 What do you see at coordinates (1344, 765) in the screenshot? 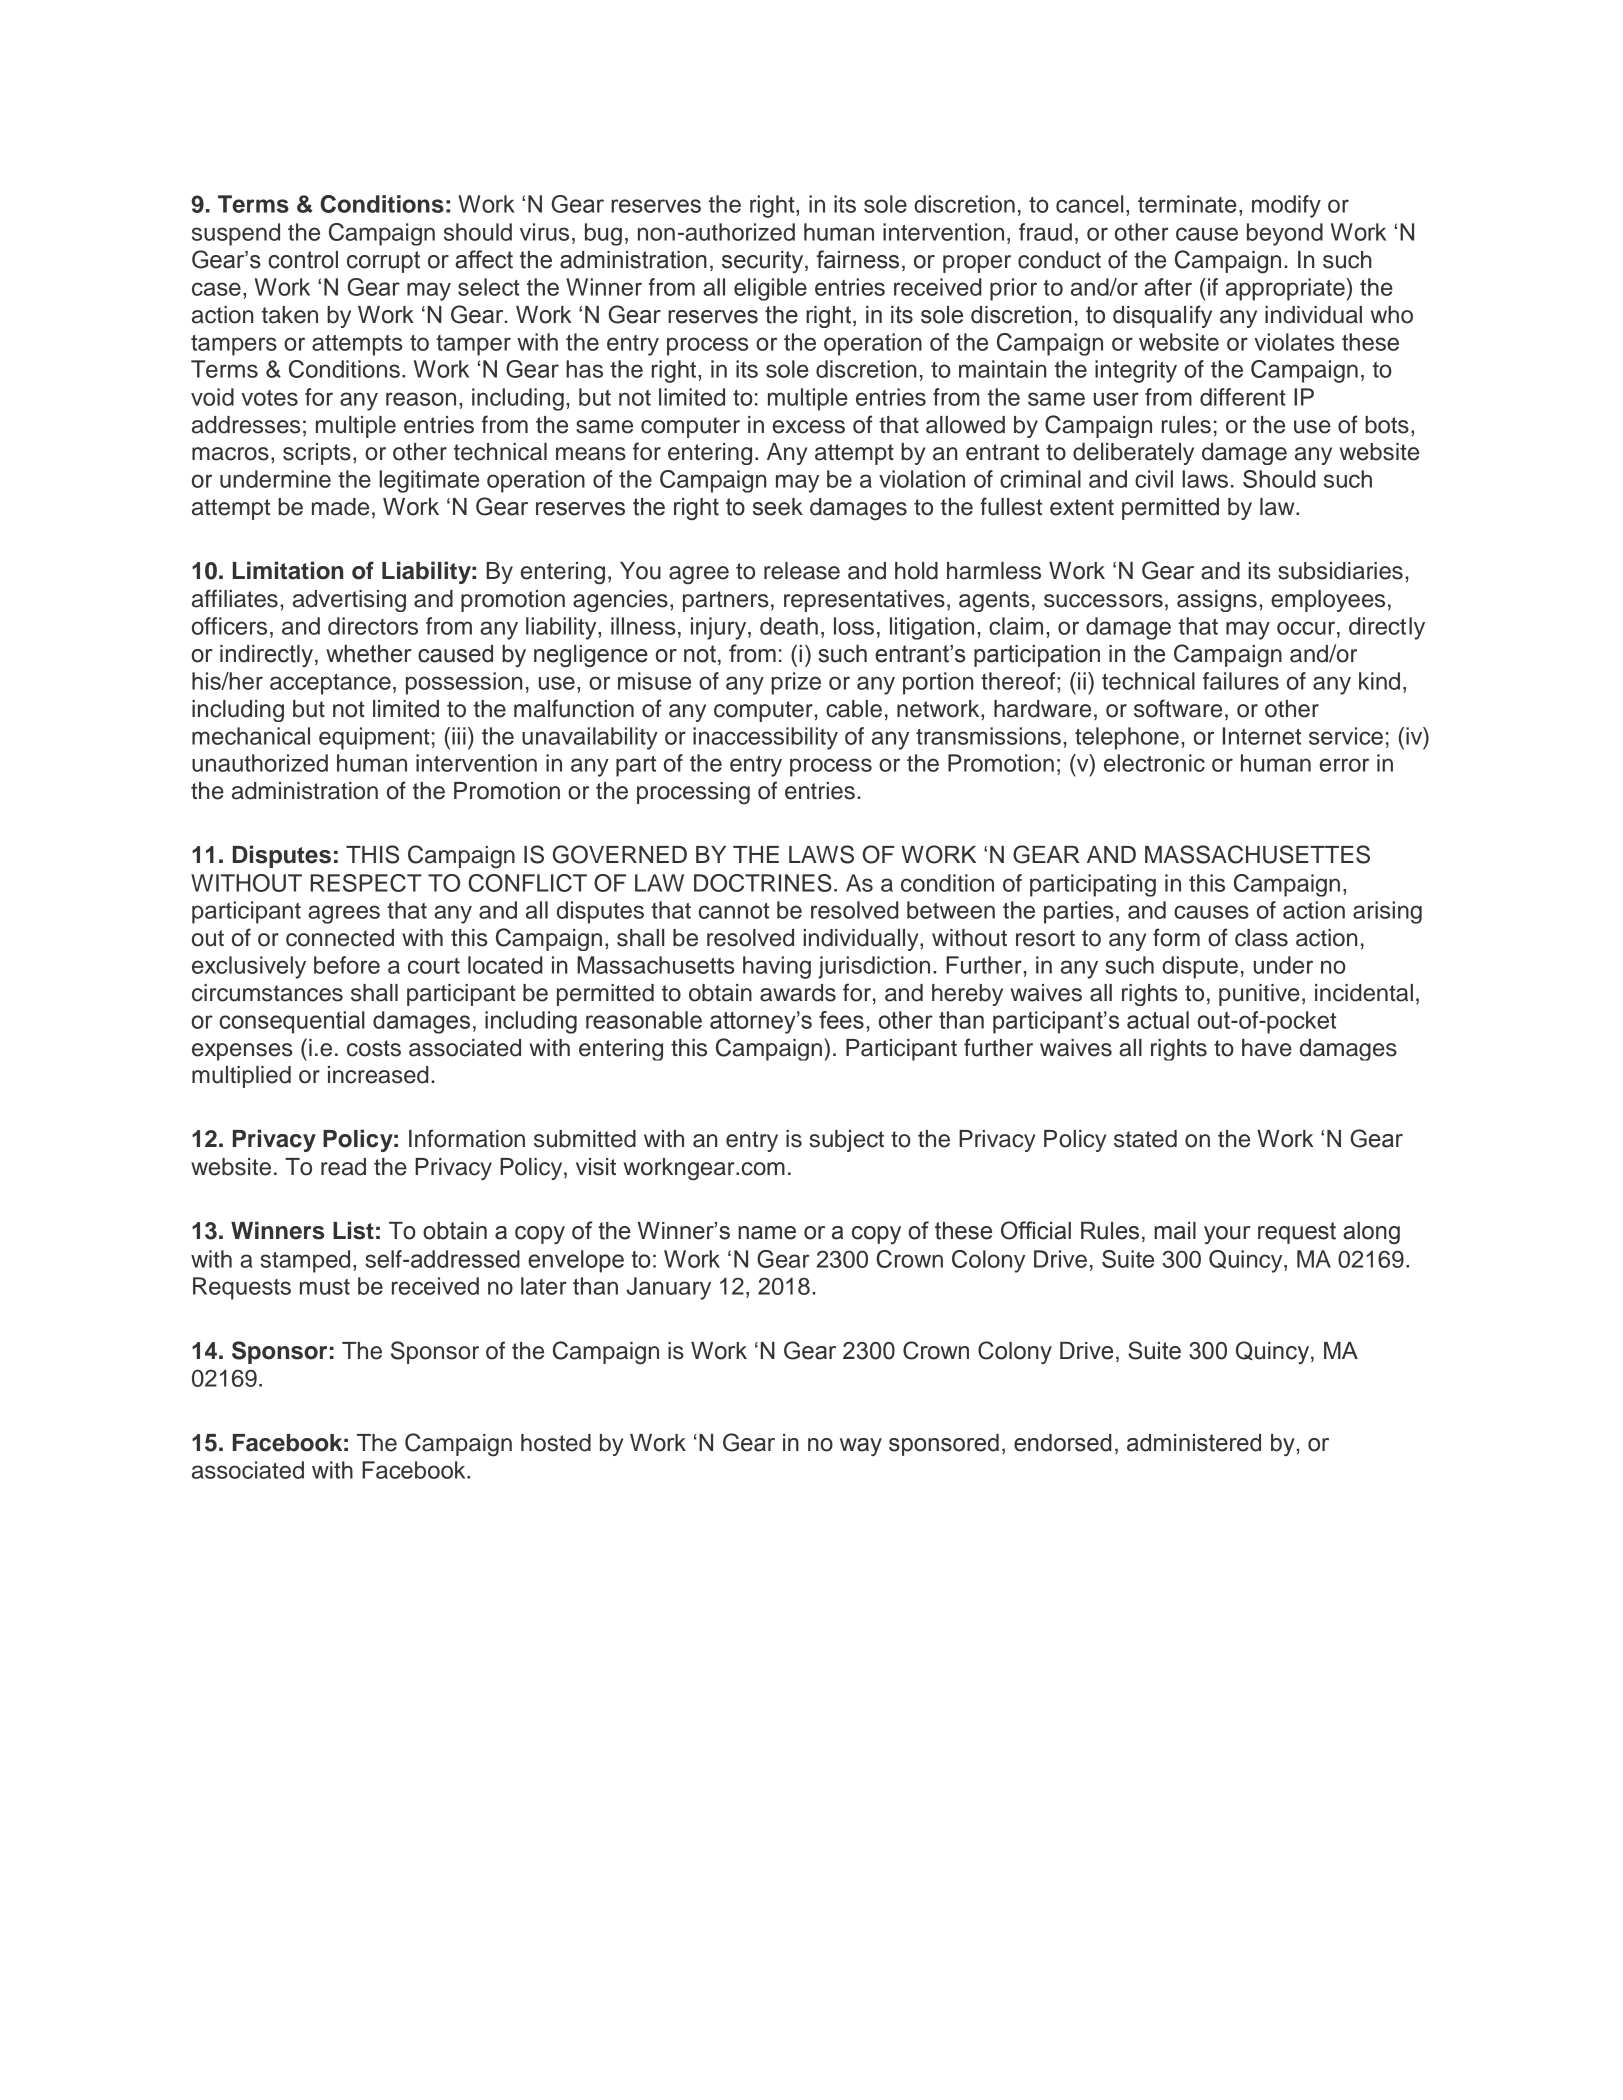
I see `error` at bounding box center [1344, 765].
